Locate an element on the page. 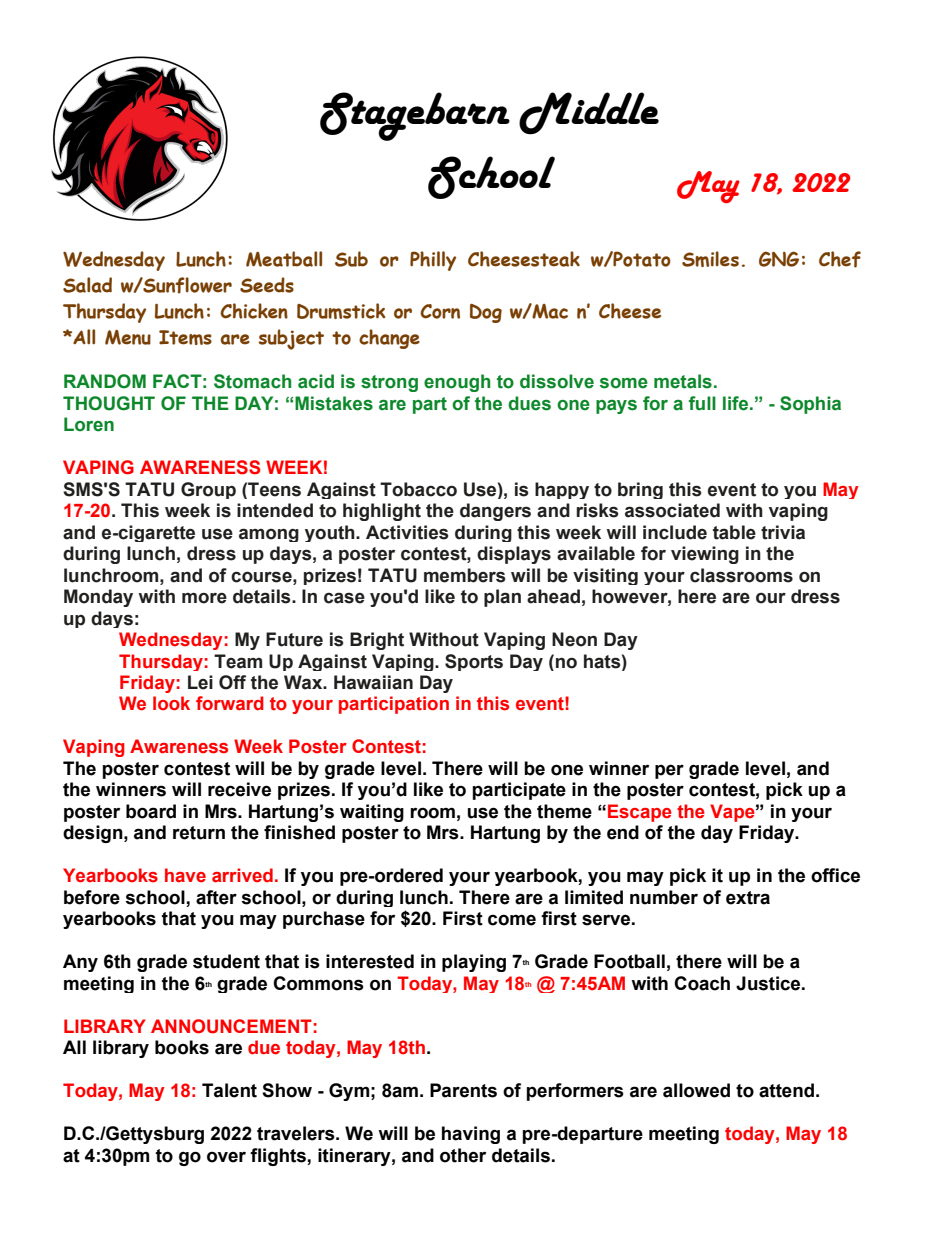 The image size is (952, 1233). Sports is located at coordinates (474, 662).
